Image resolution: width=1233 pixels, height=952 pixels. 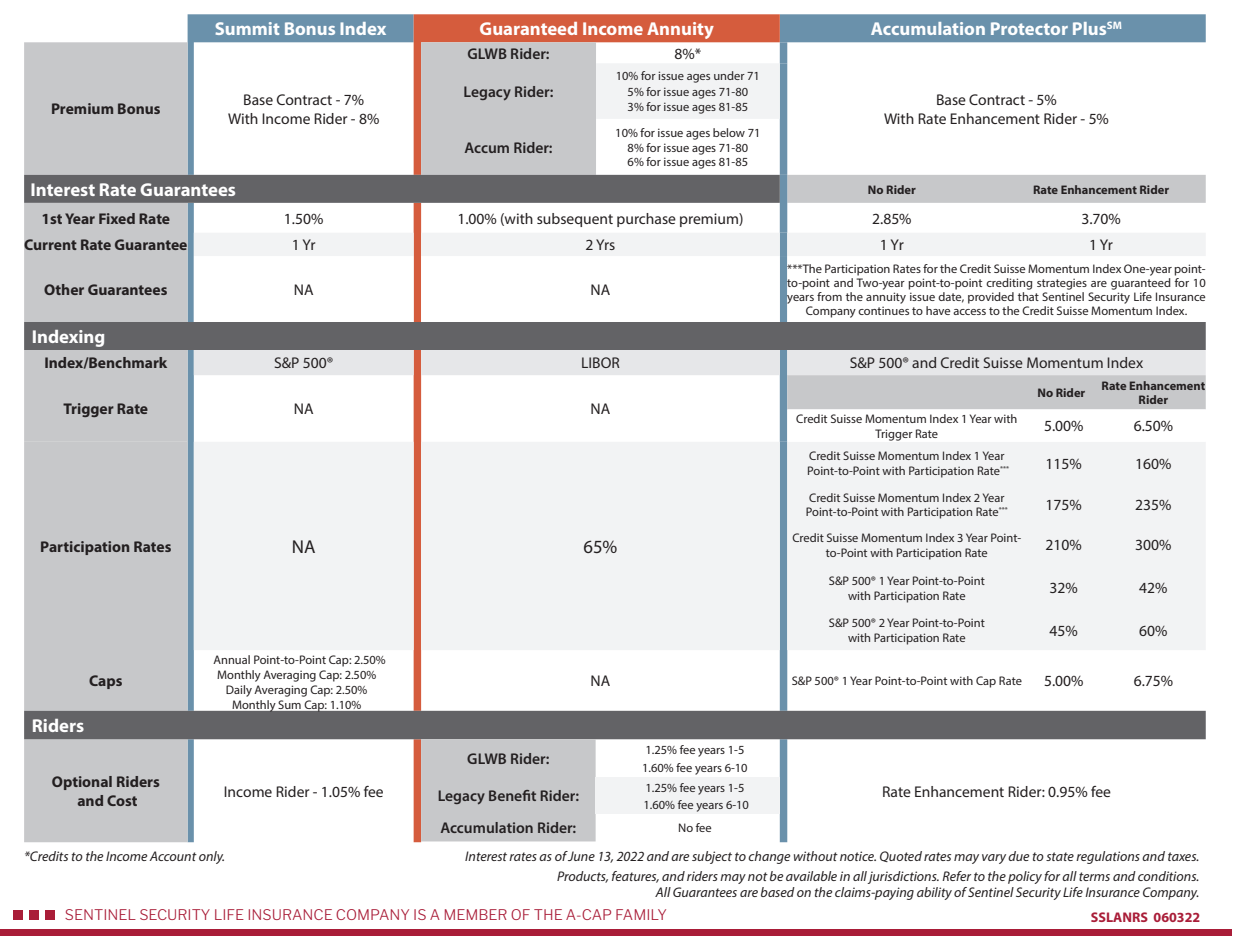 I want to click on Benefit, so click(x=512, y=795).
